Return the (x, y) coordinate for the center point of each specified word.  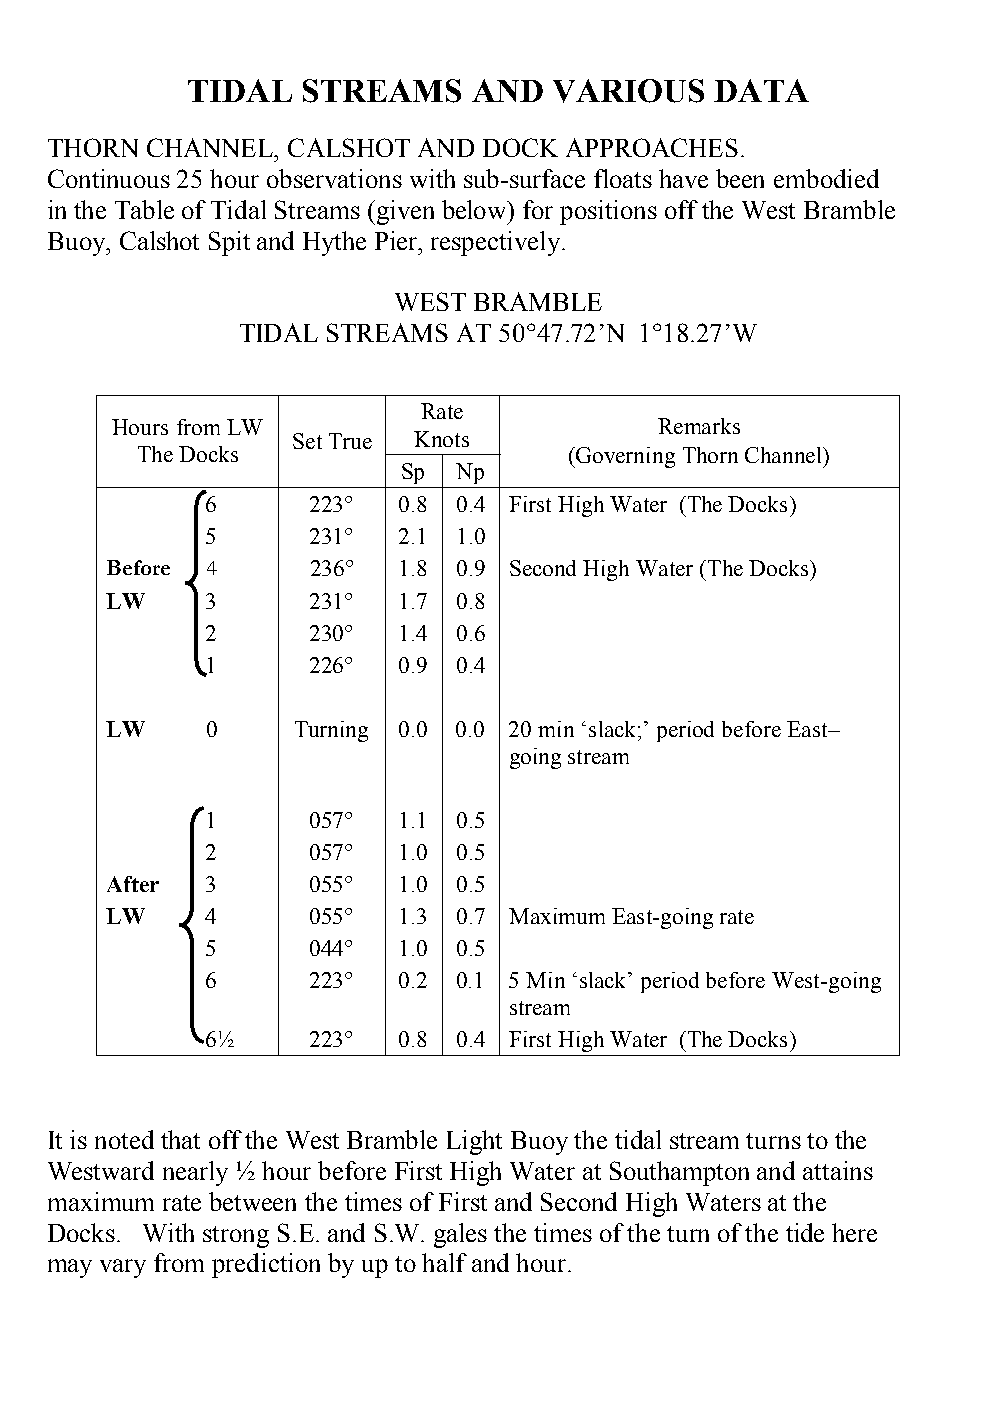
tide (805, 1232)
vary (123, 1268)
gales (460, 1235)
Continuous (109, 178)
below (476, 209)
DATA (761, 90)
